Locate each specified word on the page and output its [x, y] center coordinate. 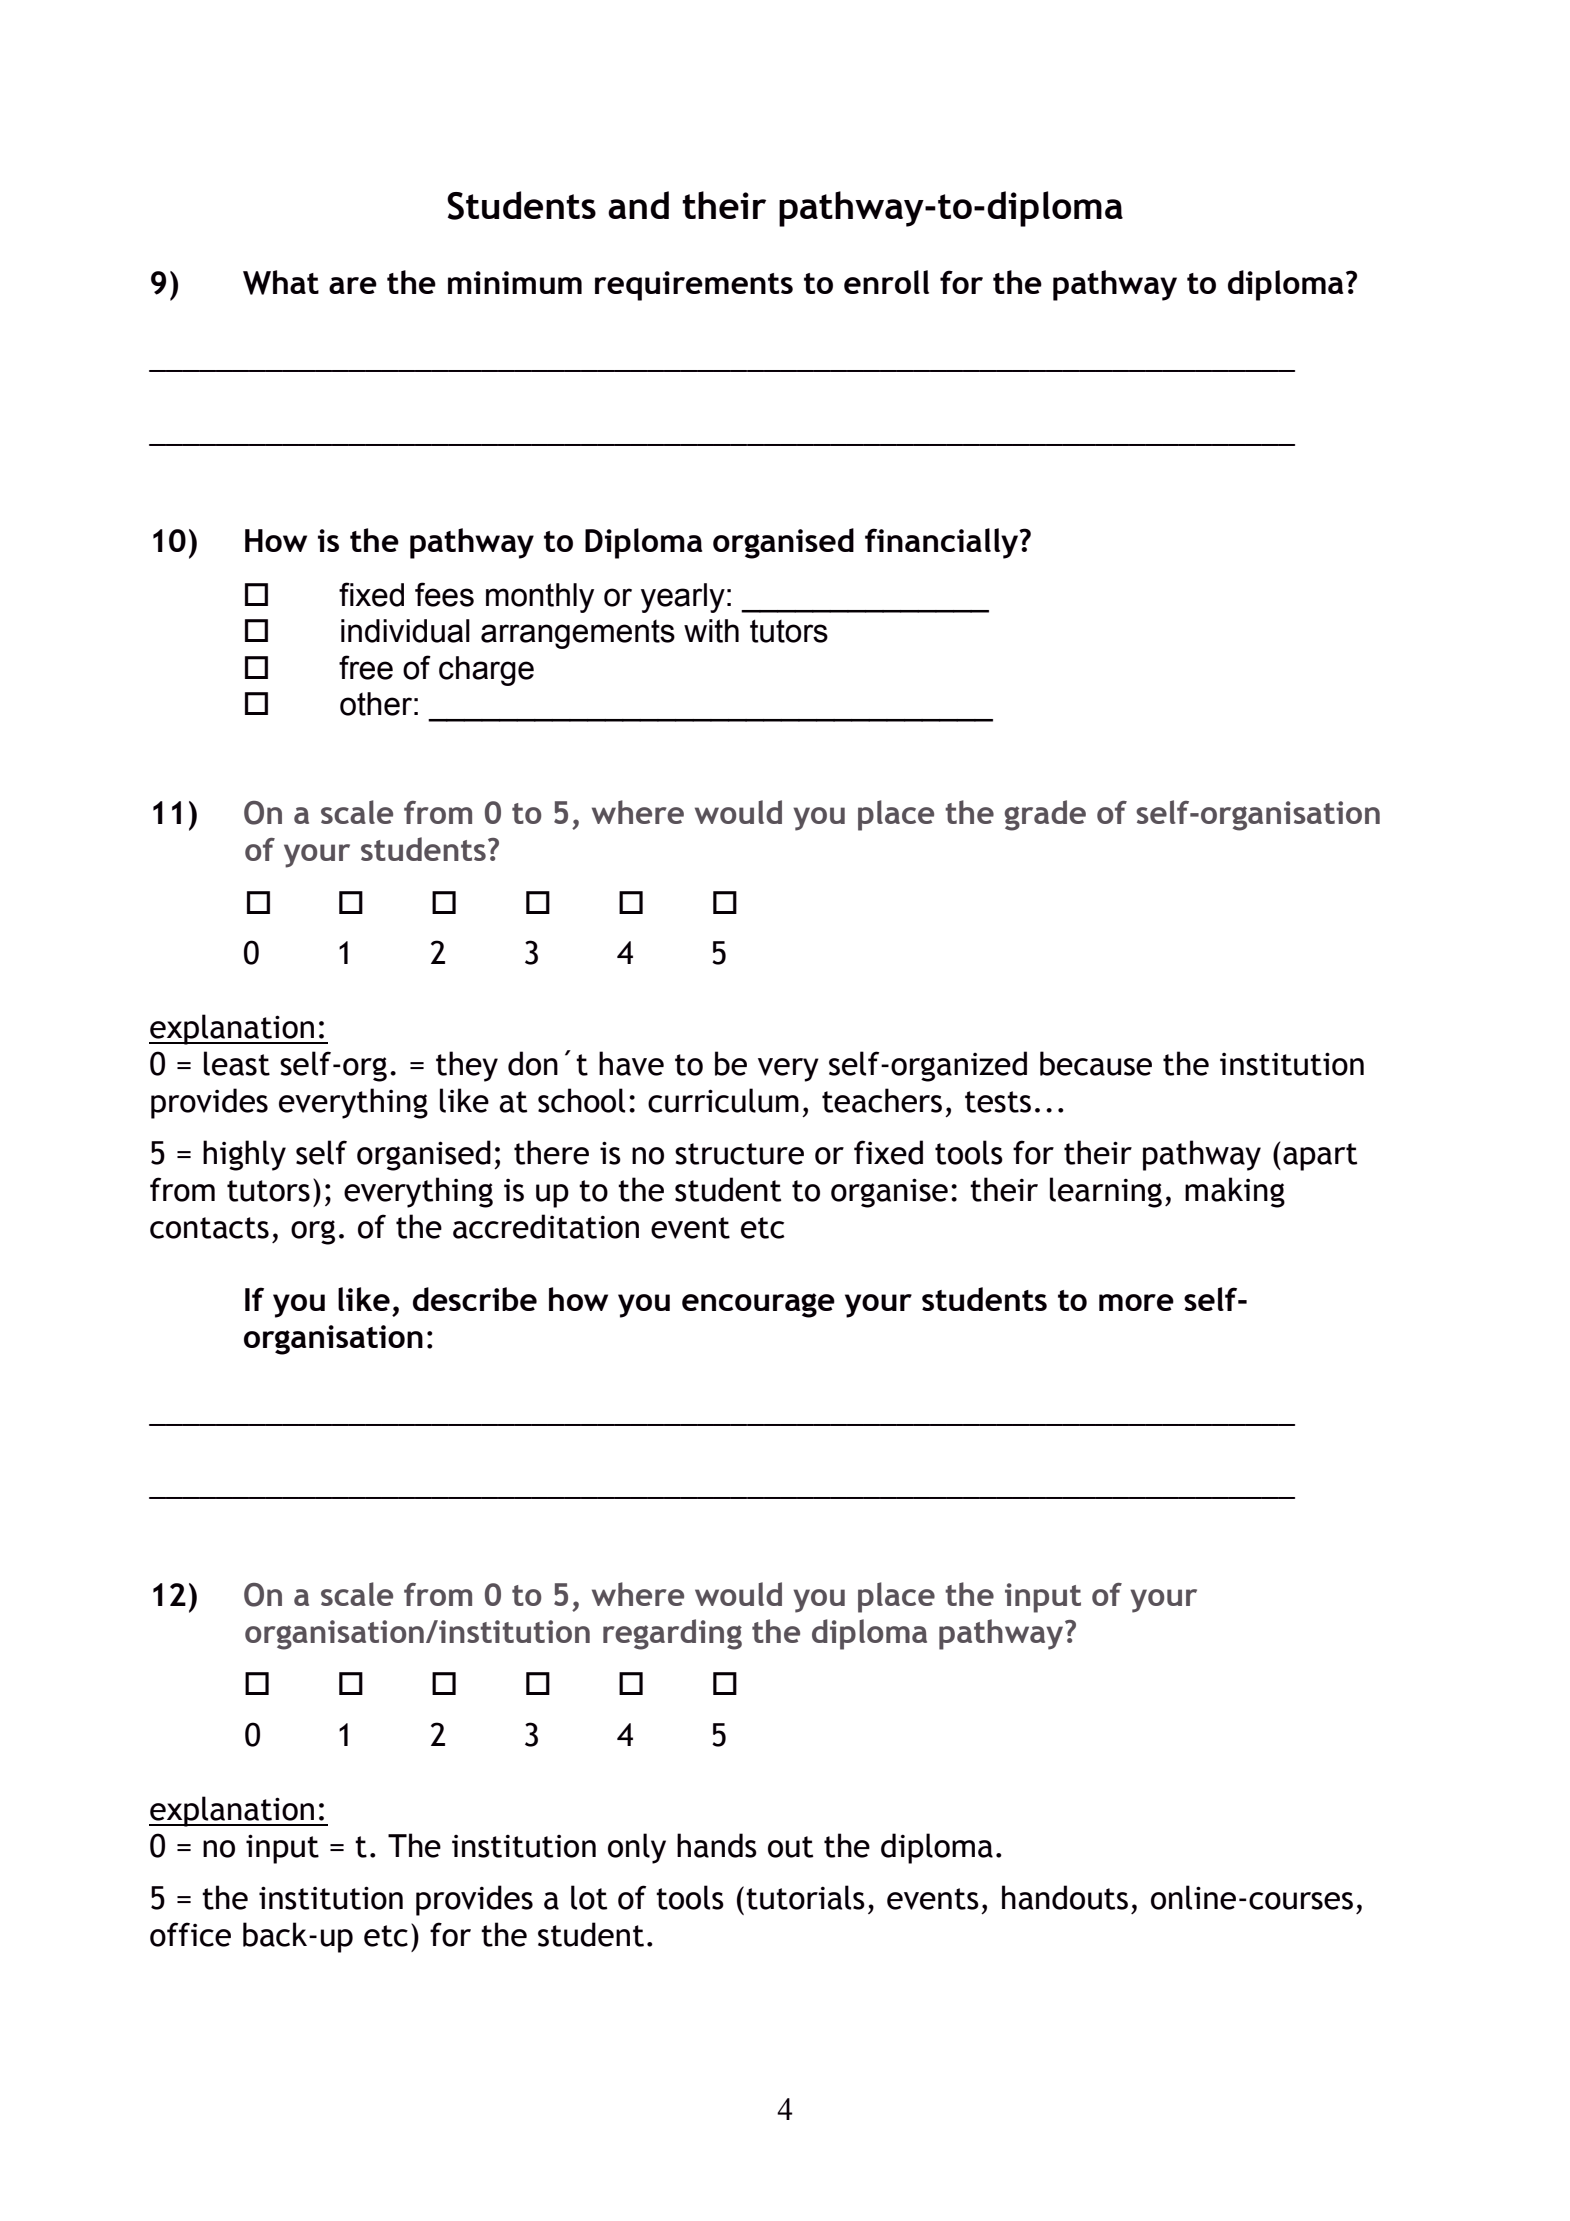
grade [1045, 815]
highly [244, 1155]
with [711, 631]
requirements [694, 286]
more [1136, 1302]
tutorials [805, 1897]
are [353, 285]
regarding [672, 1634]
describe [475, 1299]
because [1096, 1063]
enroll [886, 282]
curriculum [723, 1100]
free [366, 667]
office [190, 1934]
